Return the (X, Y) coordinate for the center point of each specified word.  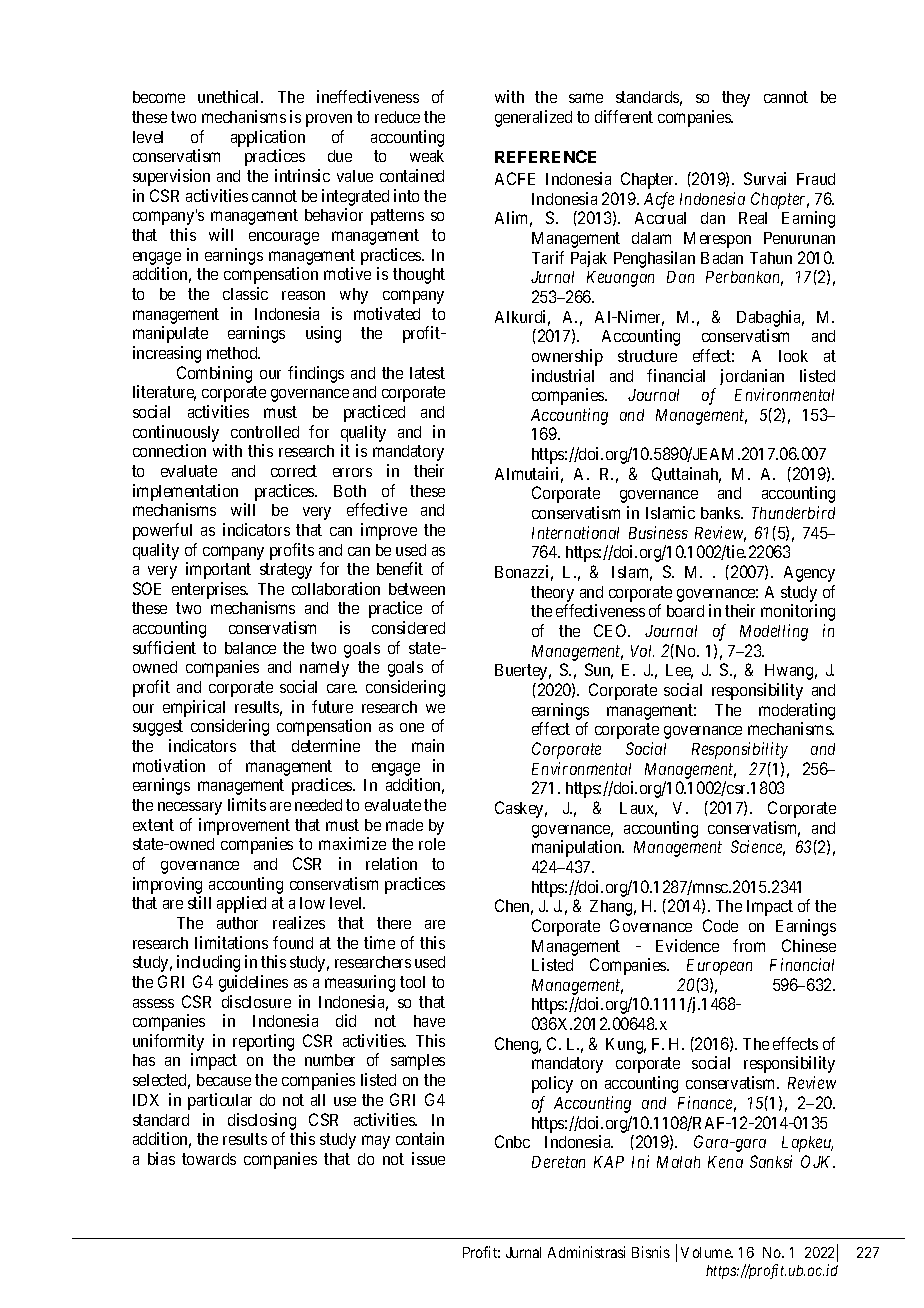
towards (209, 1159)
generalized (533, 118)
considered (408, 627)
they (736, 99)
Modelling (774, 632)
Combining (214, 374)
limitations (231, 942)
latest (427, 373)
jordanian (752, 377)
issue (428, 1158)
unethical (230, 96)
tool (412, 982)
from (749, 945)
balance (250, 648)
